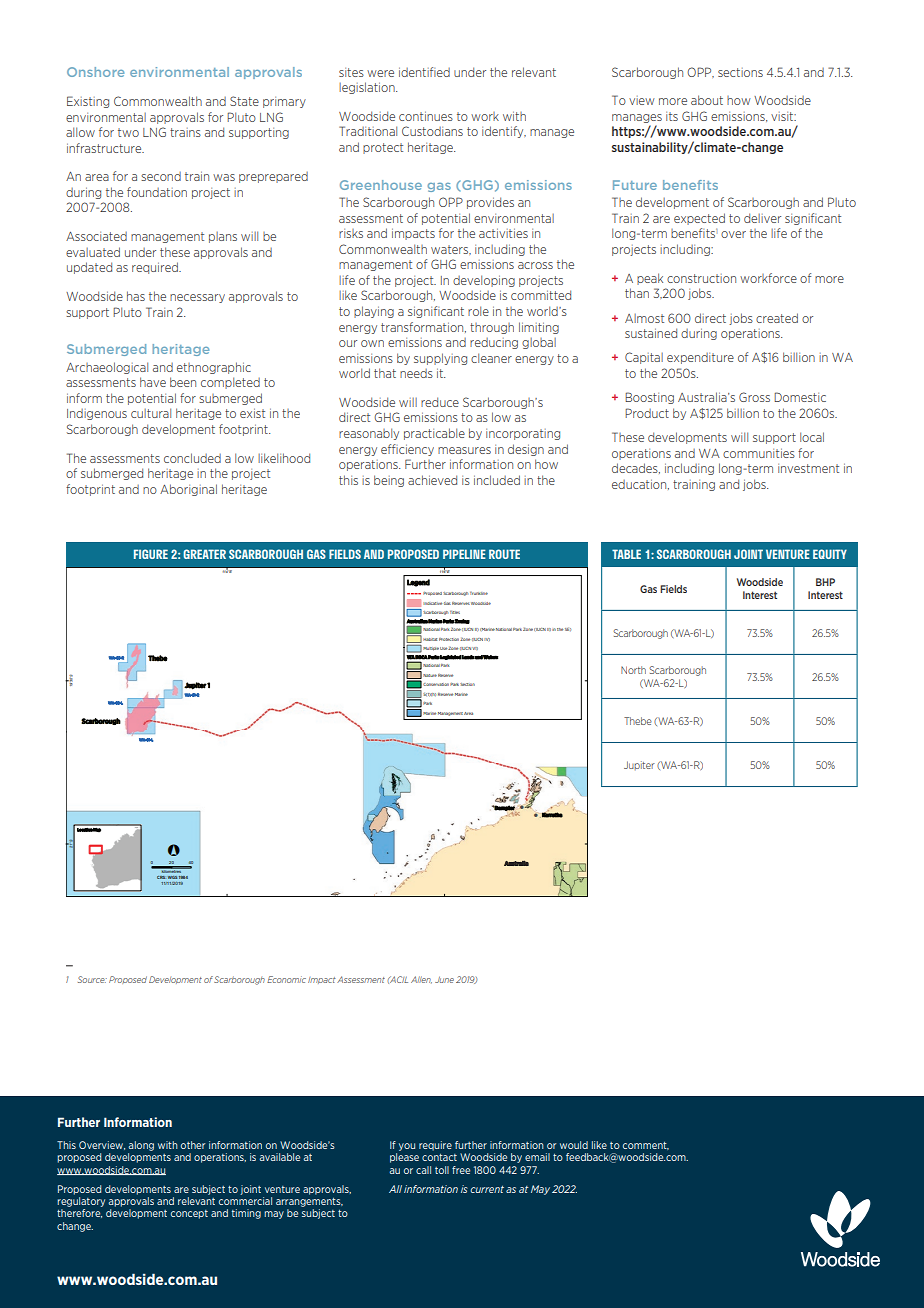 The height and width of the document is (1308, 924). I want to click on created, so click(777, 318).
